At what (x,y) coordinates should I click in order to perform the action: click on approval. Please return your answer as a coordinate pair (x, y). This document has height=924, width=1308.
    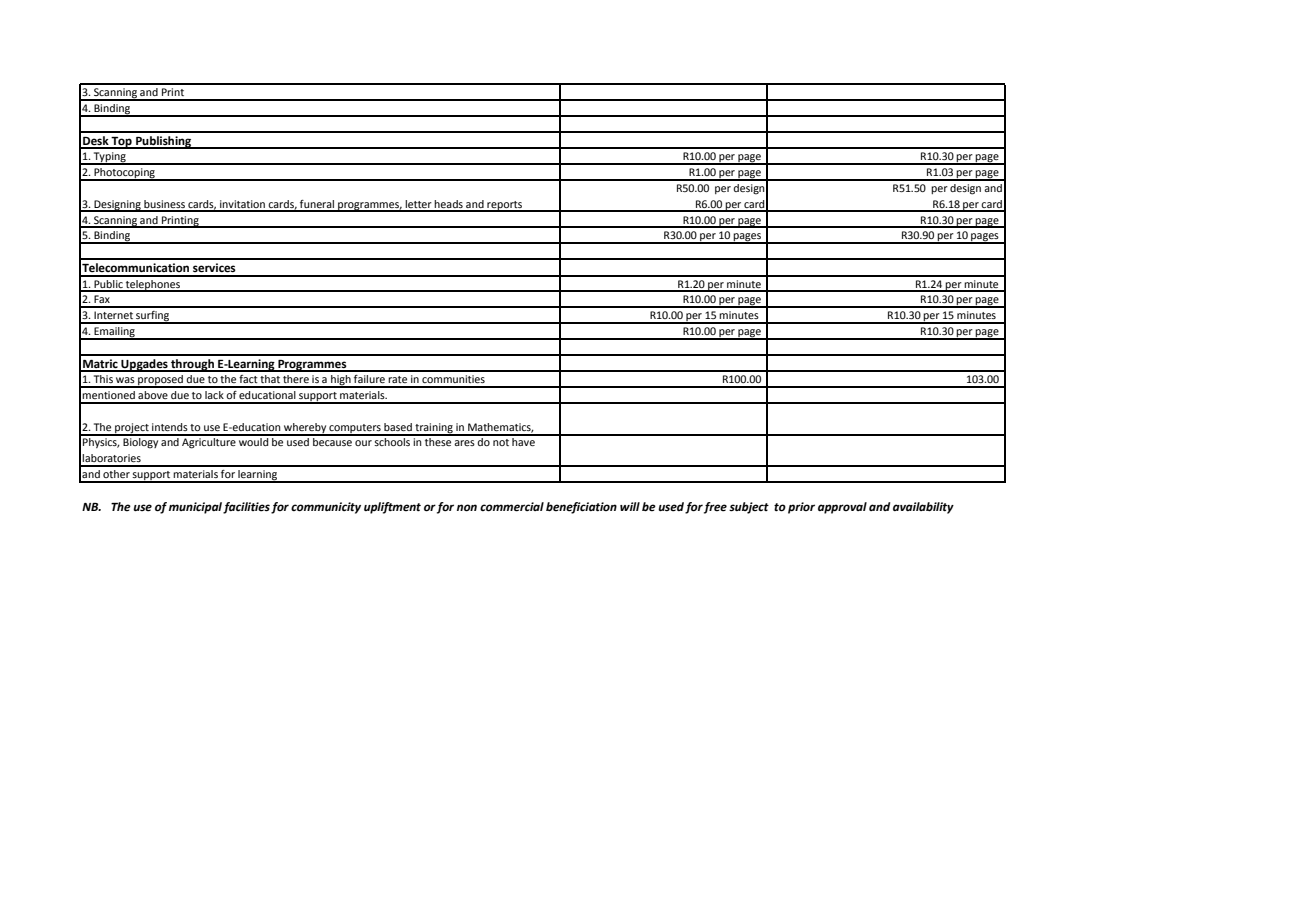
    Looking at the image, I should click on (842, 508).
